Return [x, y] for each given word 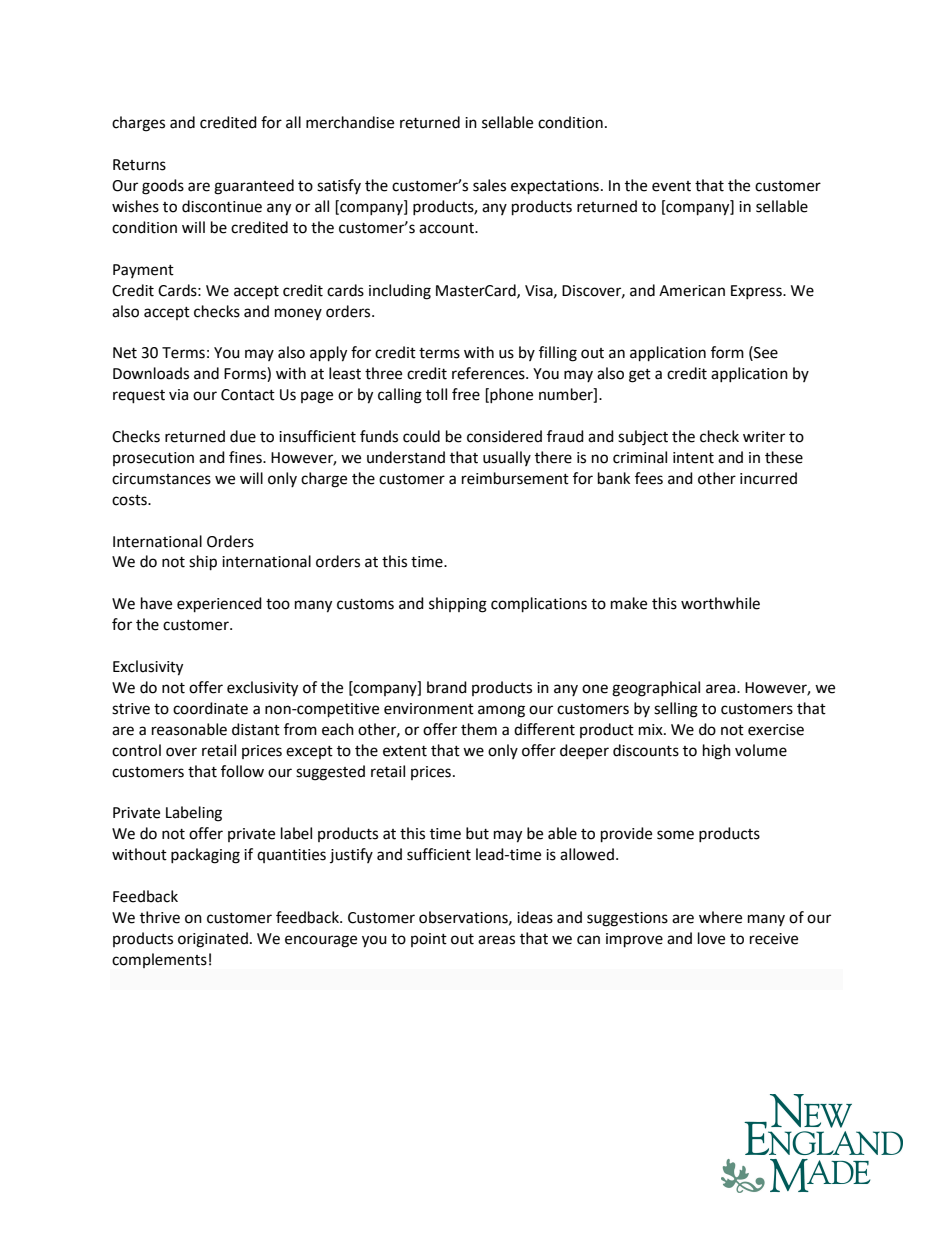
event [671, 186]
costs [130, 500]
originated [213, 940]
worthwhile [720, 603]
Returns [139, 165]
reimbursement [515, 478]
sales [489, 185]
